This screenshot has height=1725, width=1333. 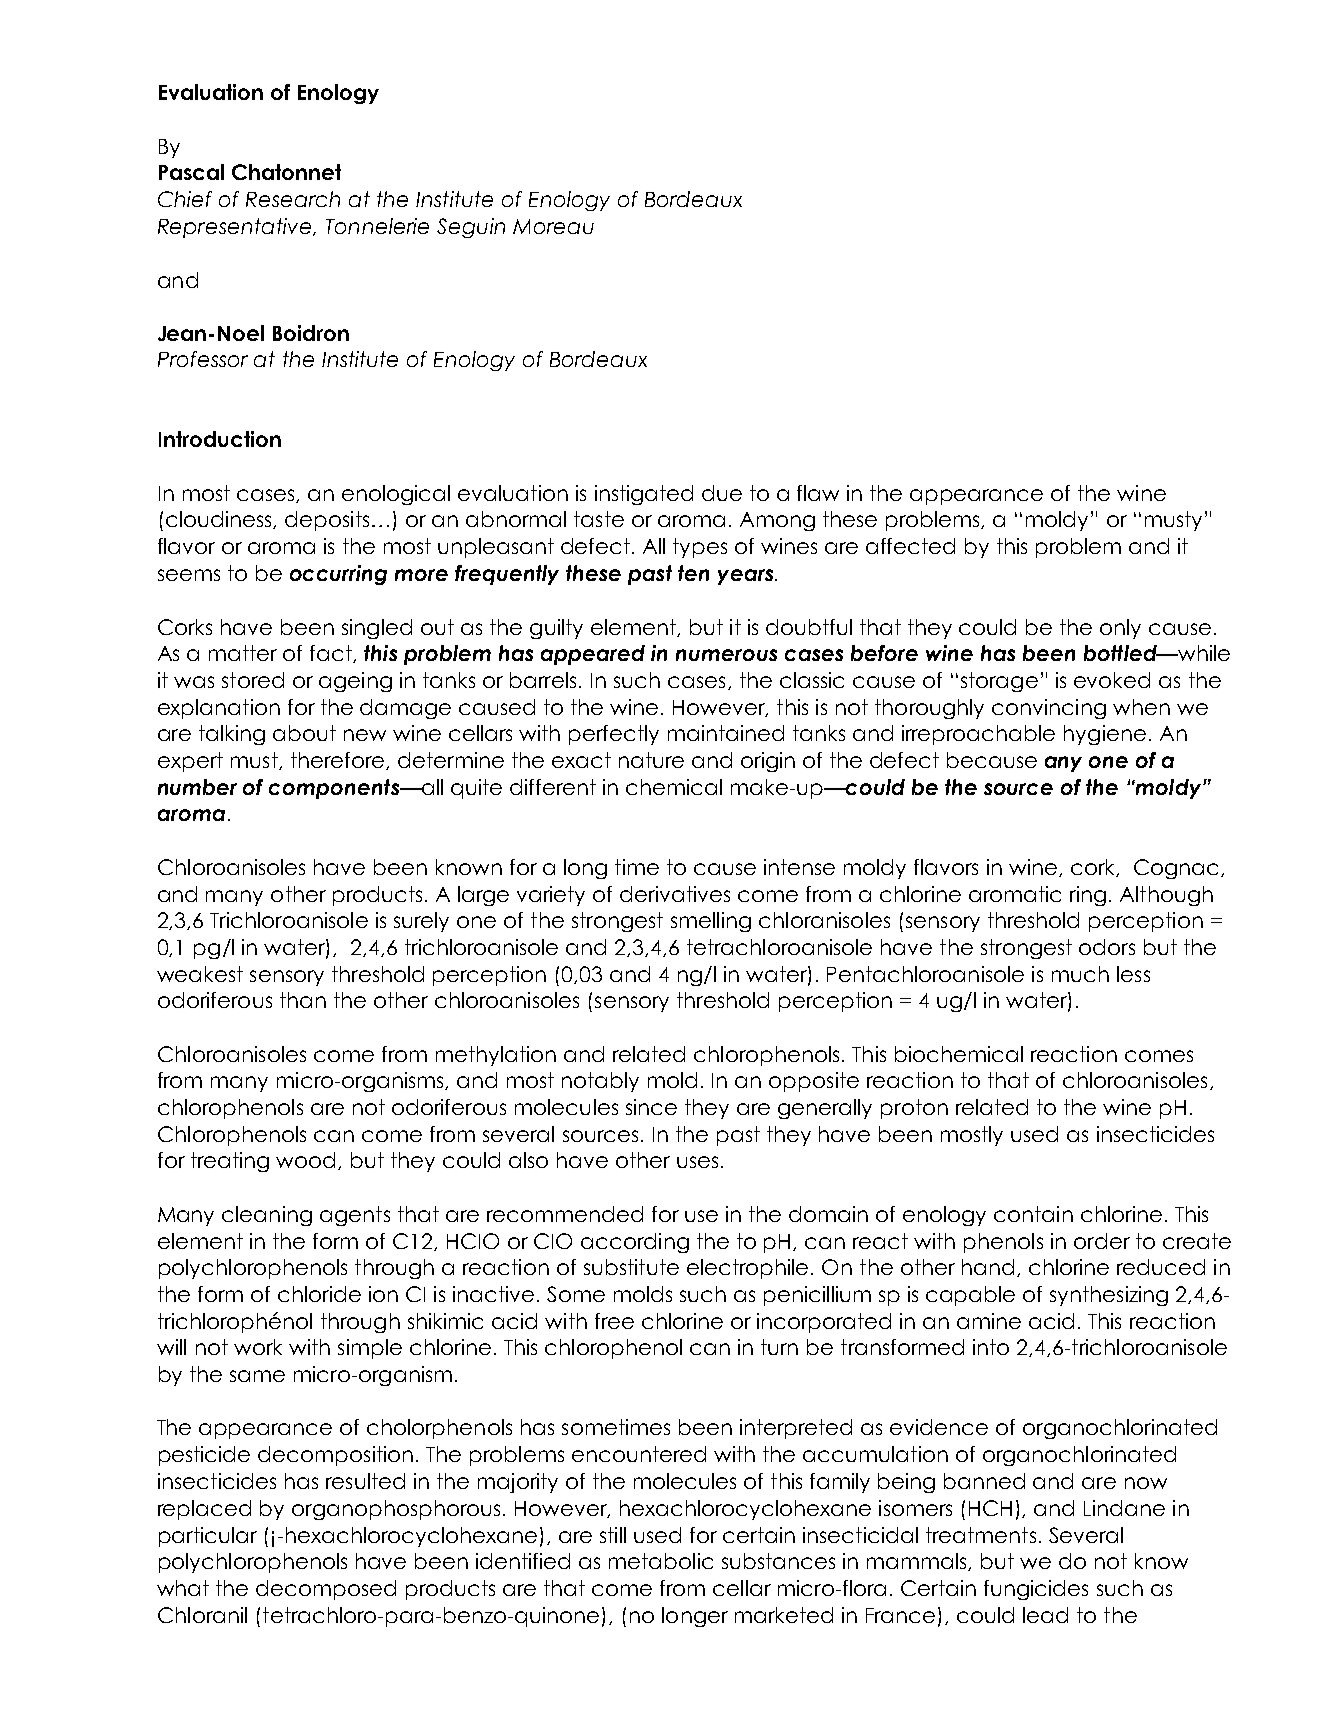 What do you see at coordinates (332, 654) in the screenshot?
I see `fact` at bounding box center [332, 654].
